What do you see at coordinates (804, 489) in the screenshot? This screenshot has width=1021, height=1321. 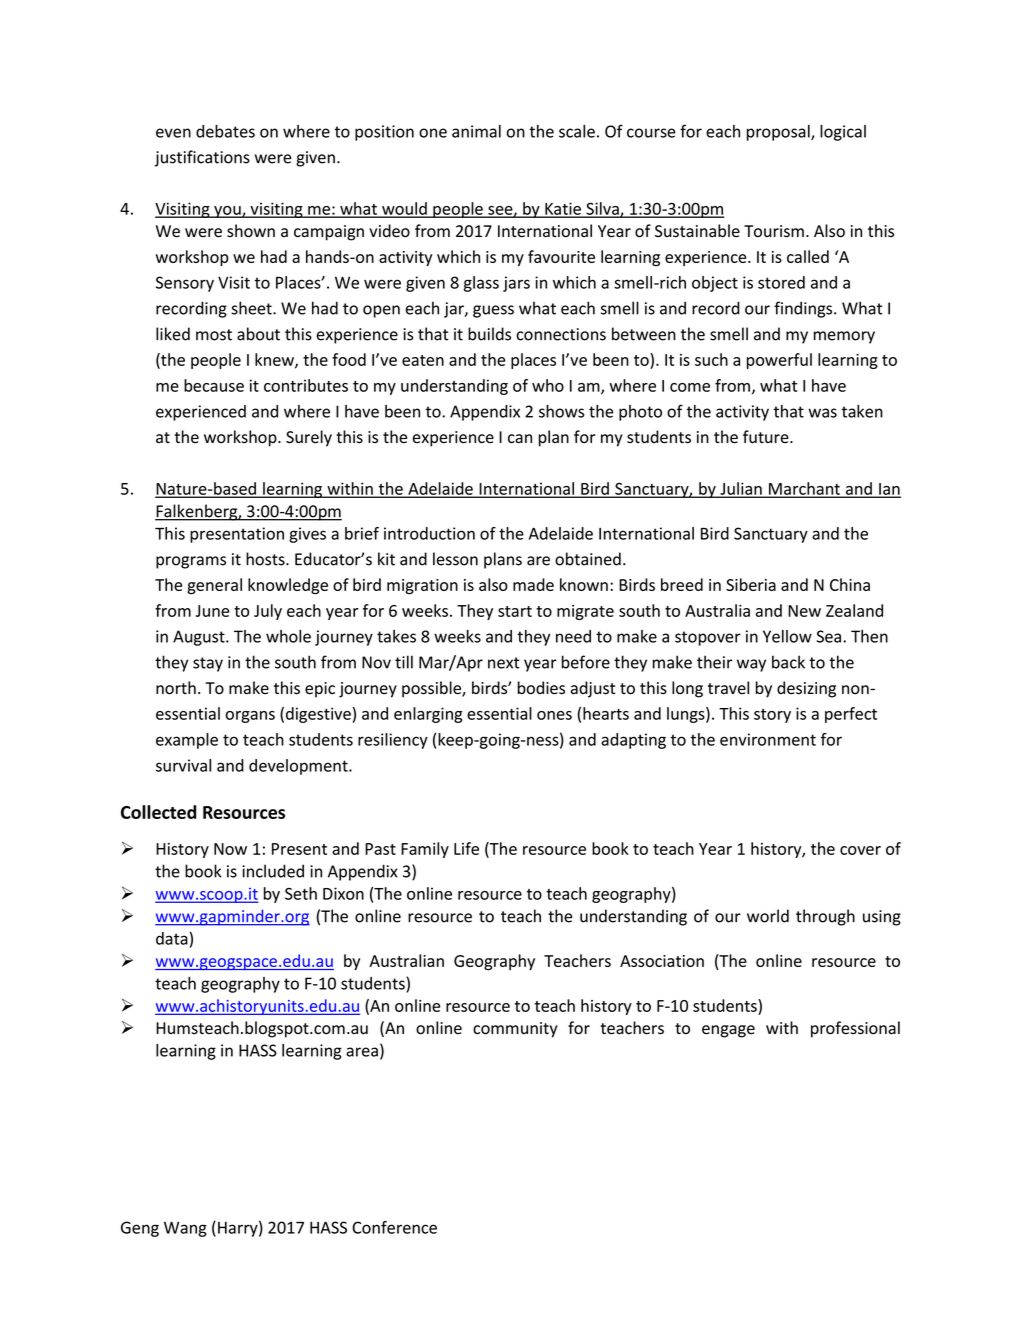 I see `Marchant` at bounding box center [804, 489].
